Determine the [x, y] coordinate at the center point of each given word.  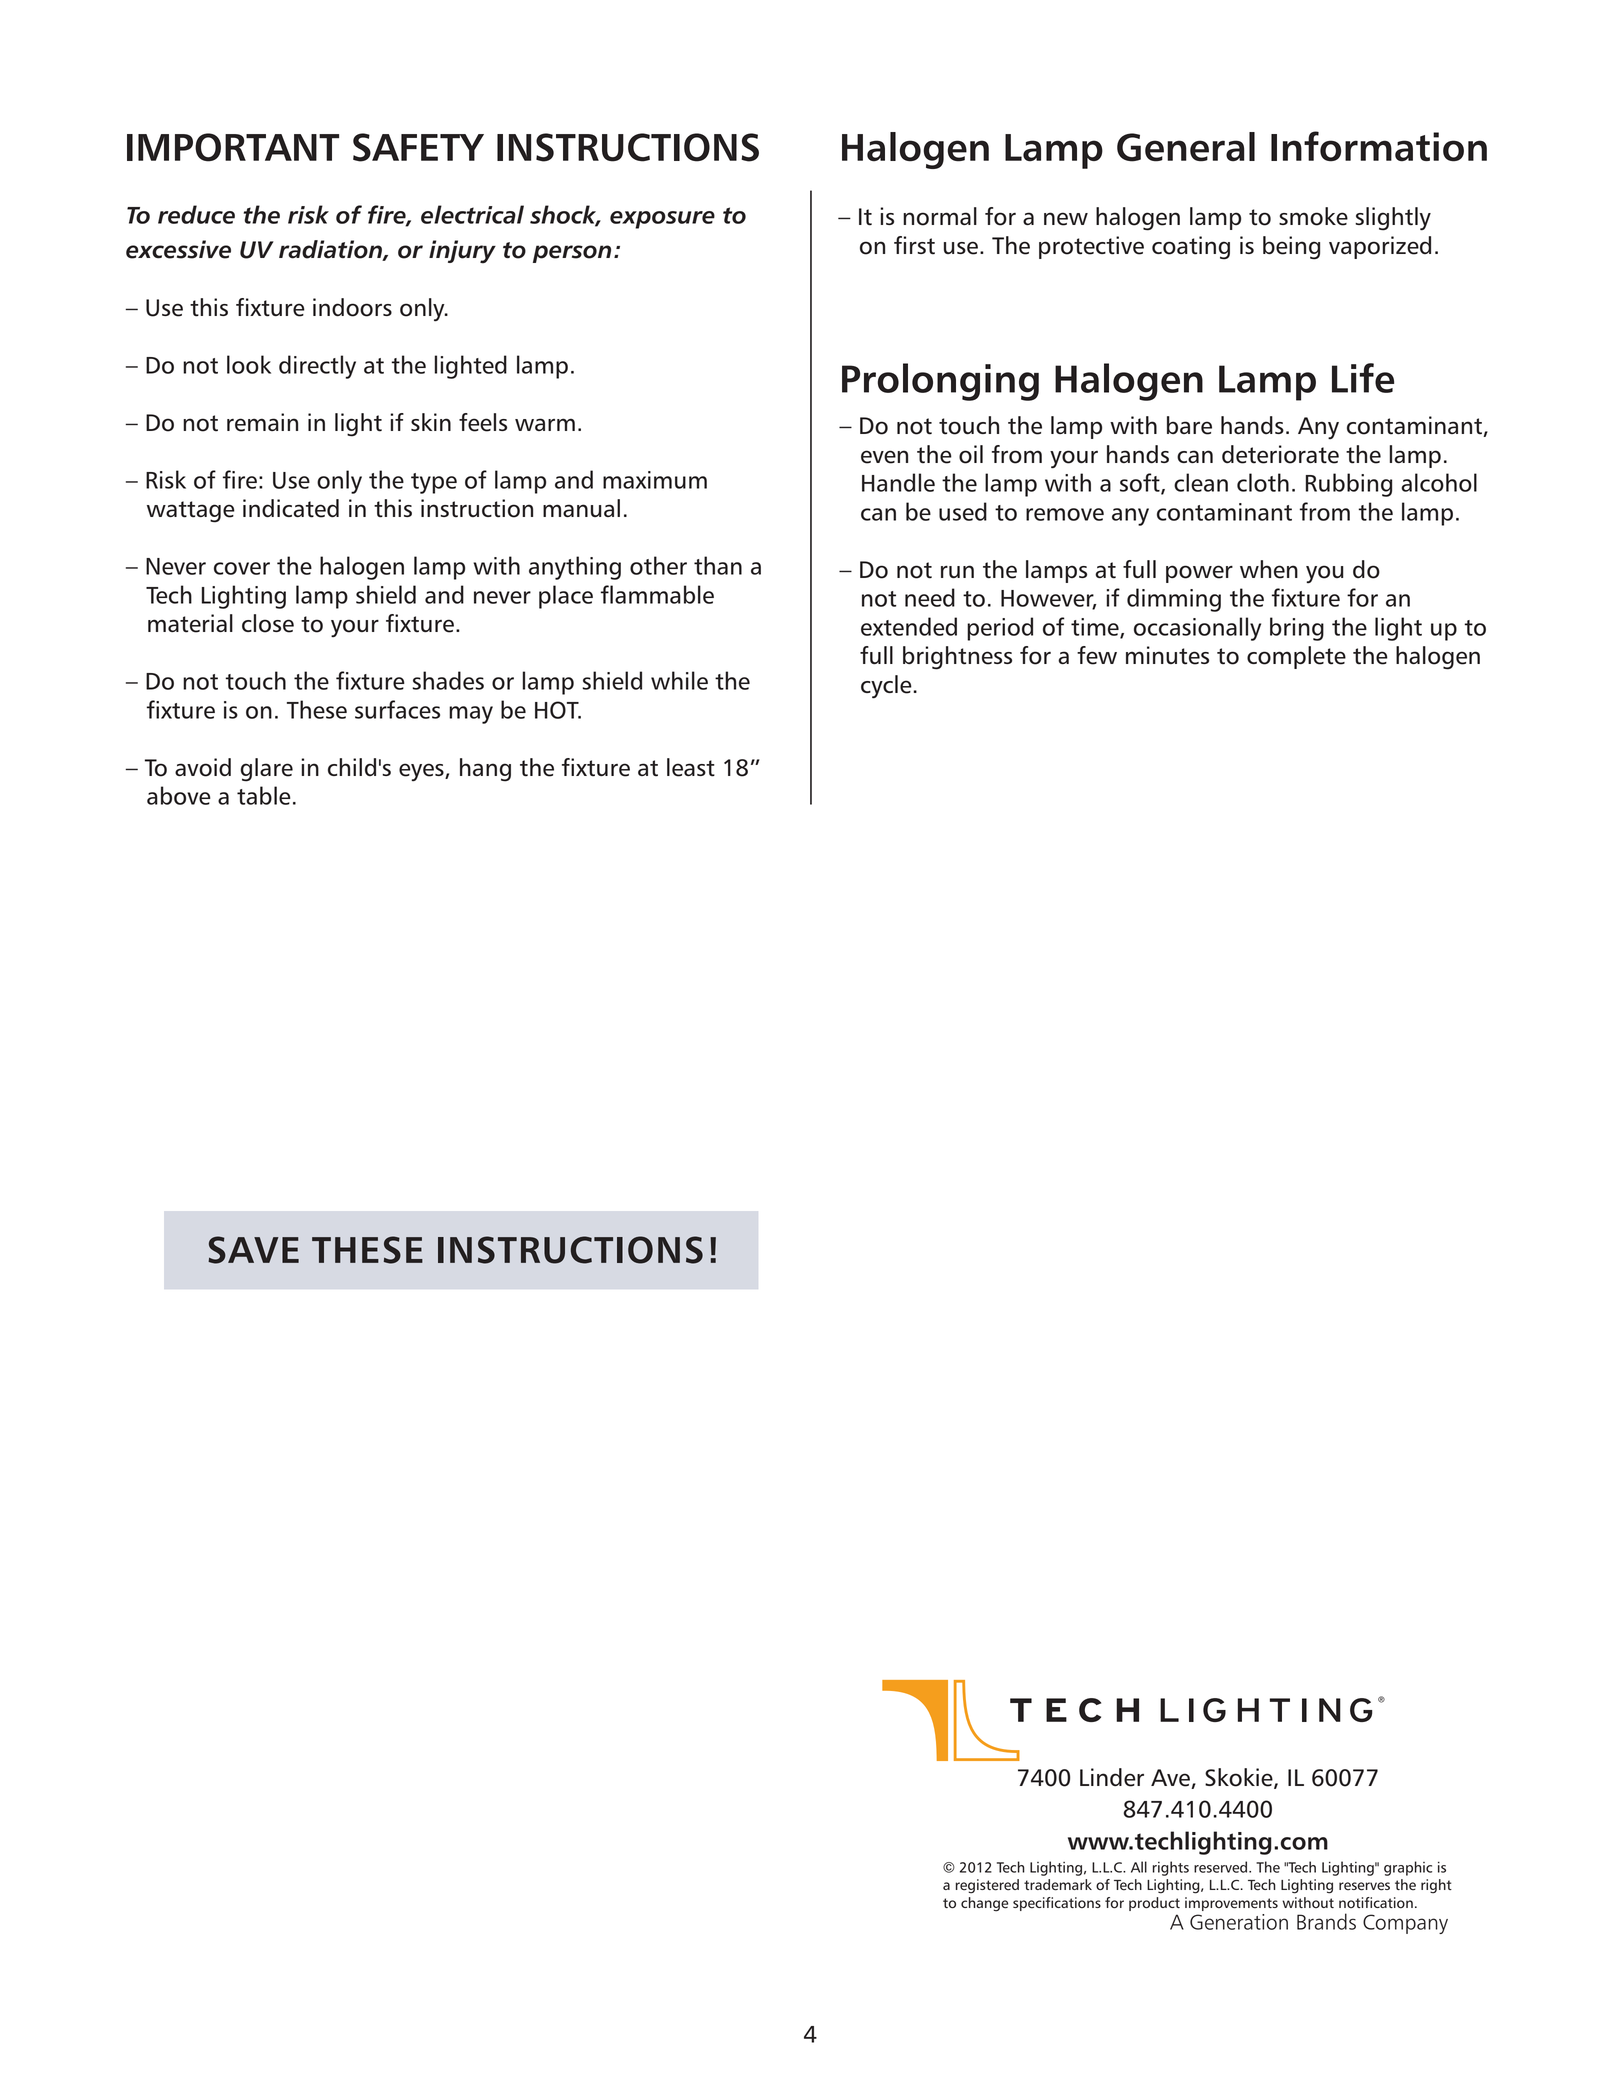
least [691, 767]
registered [987, 1886]
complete [1296, 657]
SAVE [253, 1250]
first [914, 245]
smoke [1313, 216]
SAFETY [418, 147]
